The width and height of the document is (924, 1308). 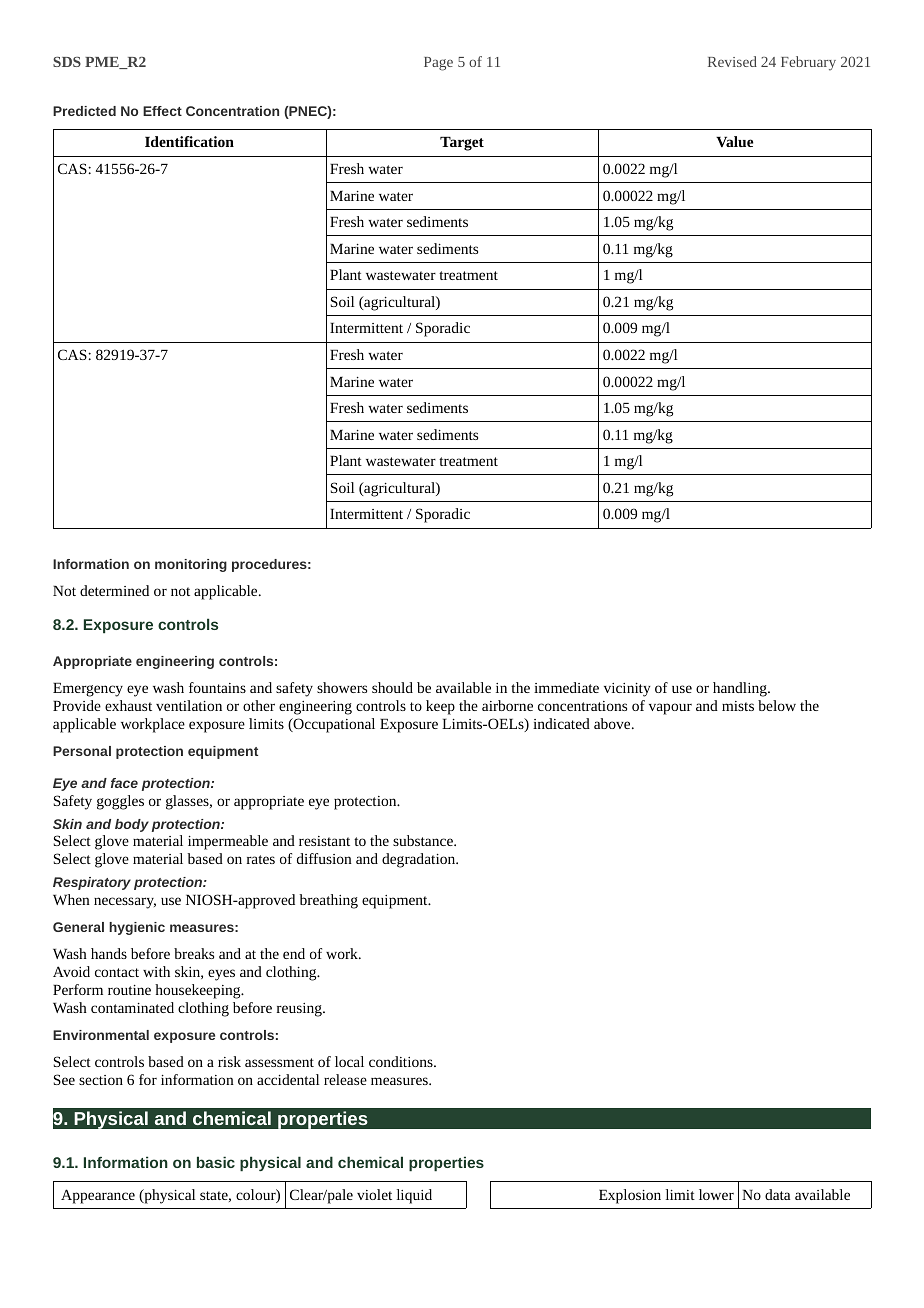 I want to click on Effect, so click(x=162, y=111).
